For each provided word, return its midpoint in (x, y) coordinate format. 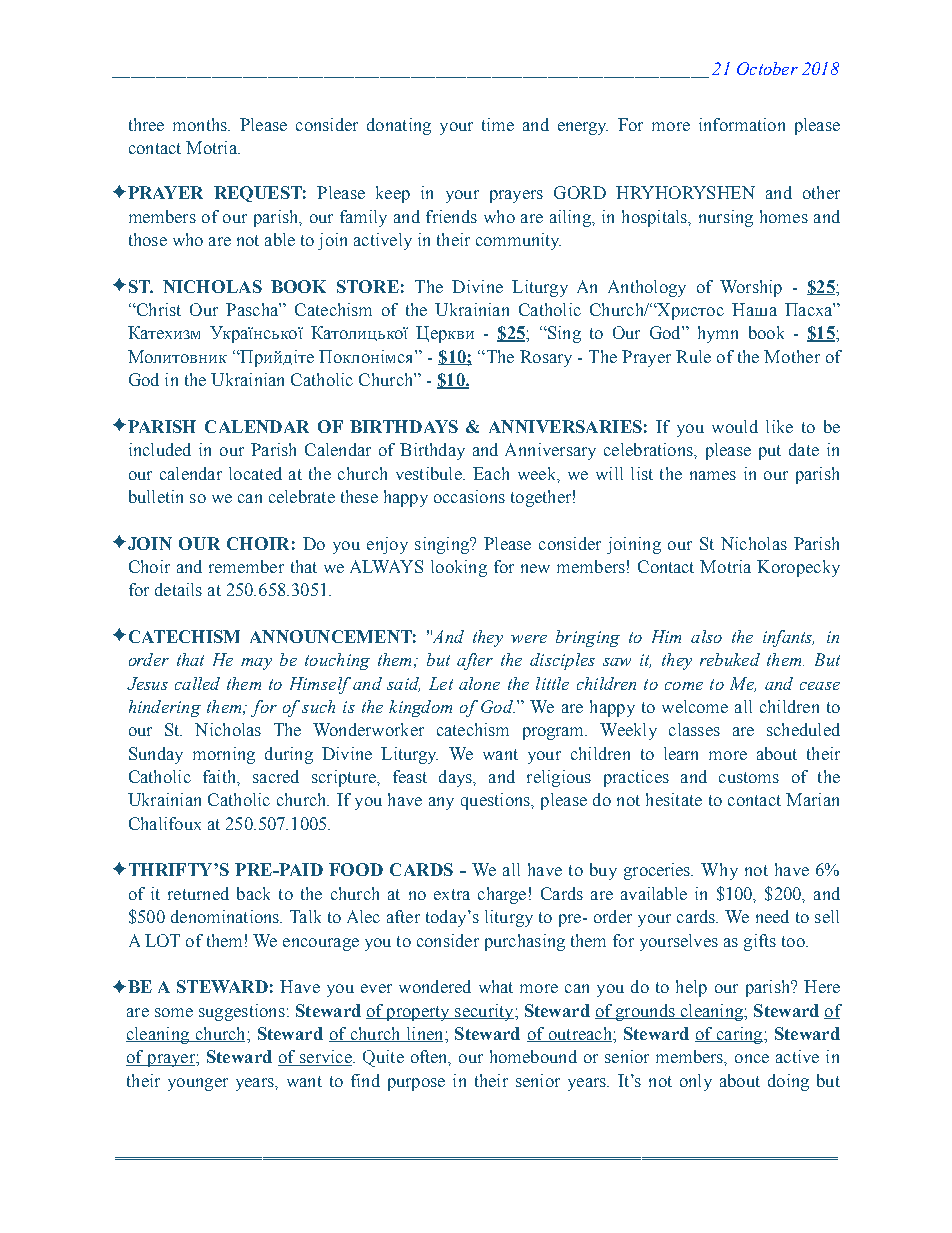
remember (246, 566)
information (742, 124)
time (498, 124)
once (752, 1058)
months (201, 124)
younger (198, 1084)
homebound (533, 1056)
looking (459, 568)
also (706, 636)
